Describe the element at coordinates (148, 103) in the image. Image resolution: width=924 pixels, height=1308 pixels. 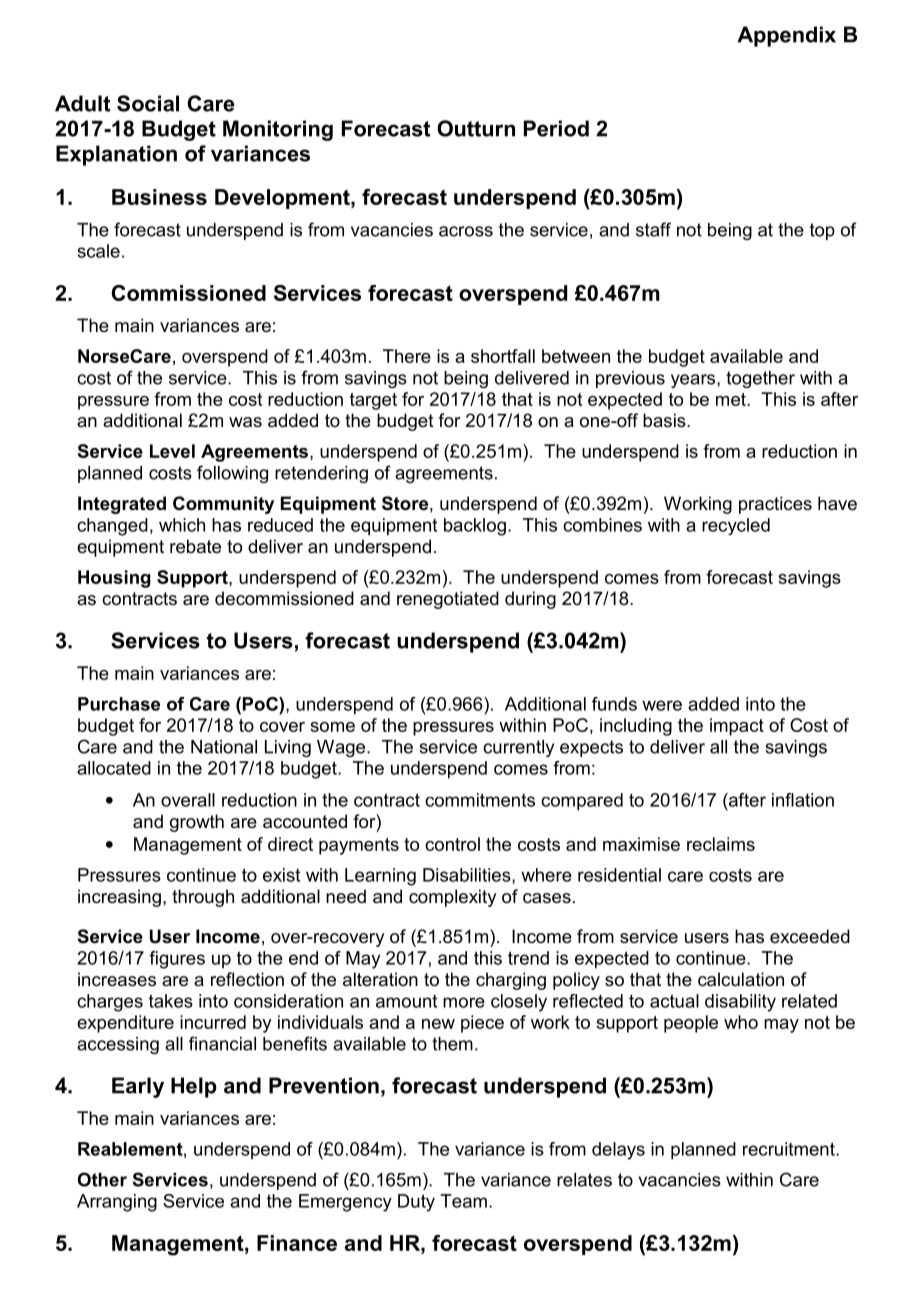
I see `Social` at that location.
